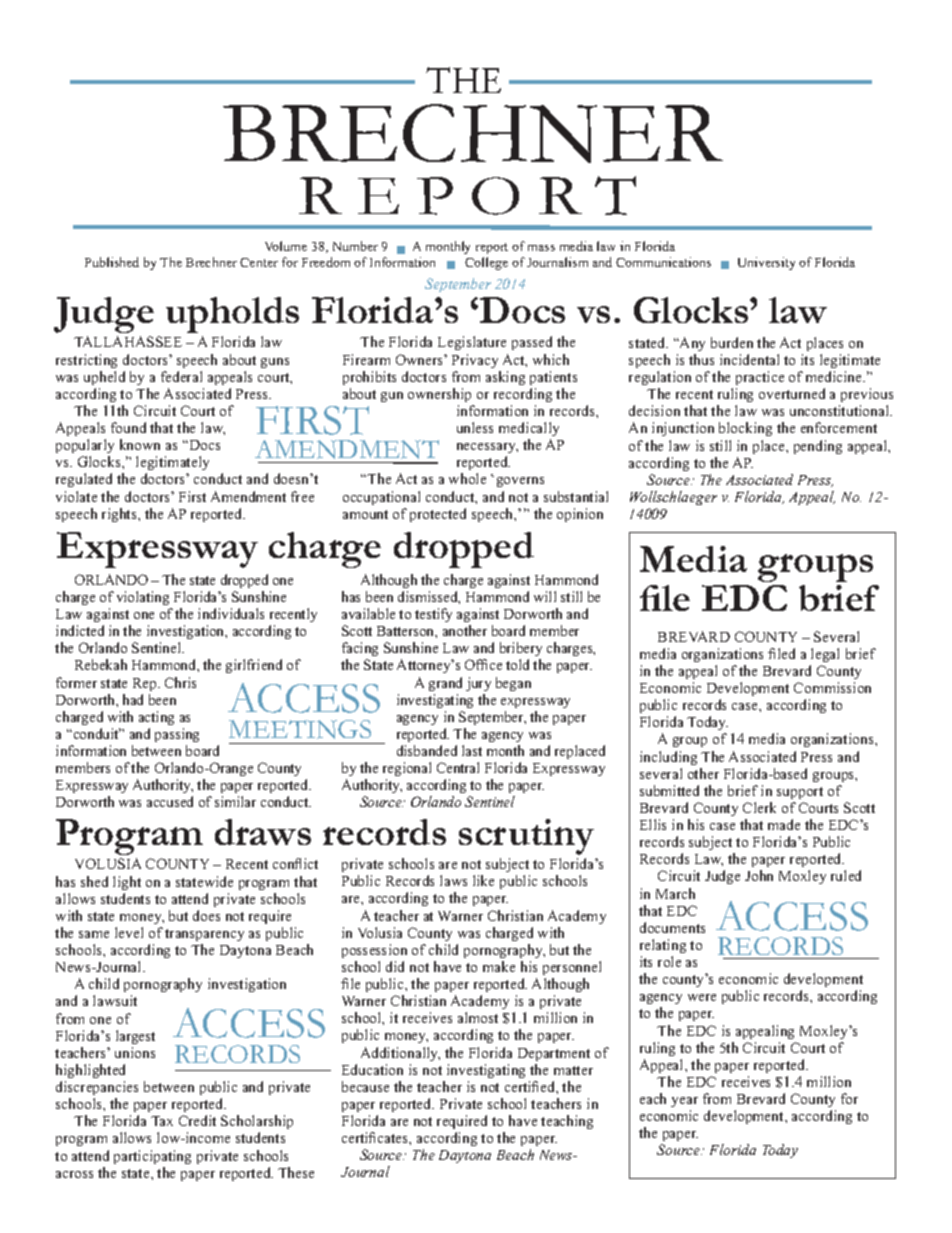 This screenshot has height=1233, width=952. I want to click on pending, so click(818, 447).
